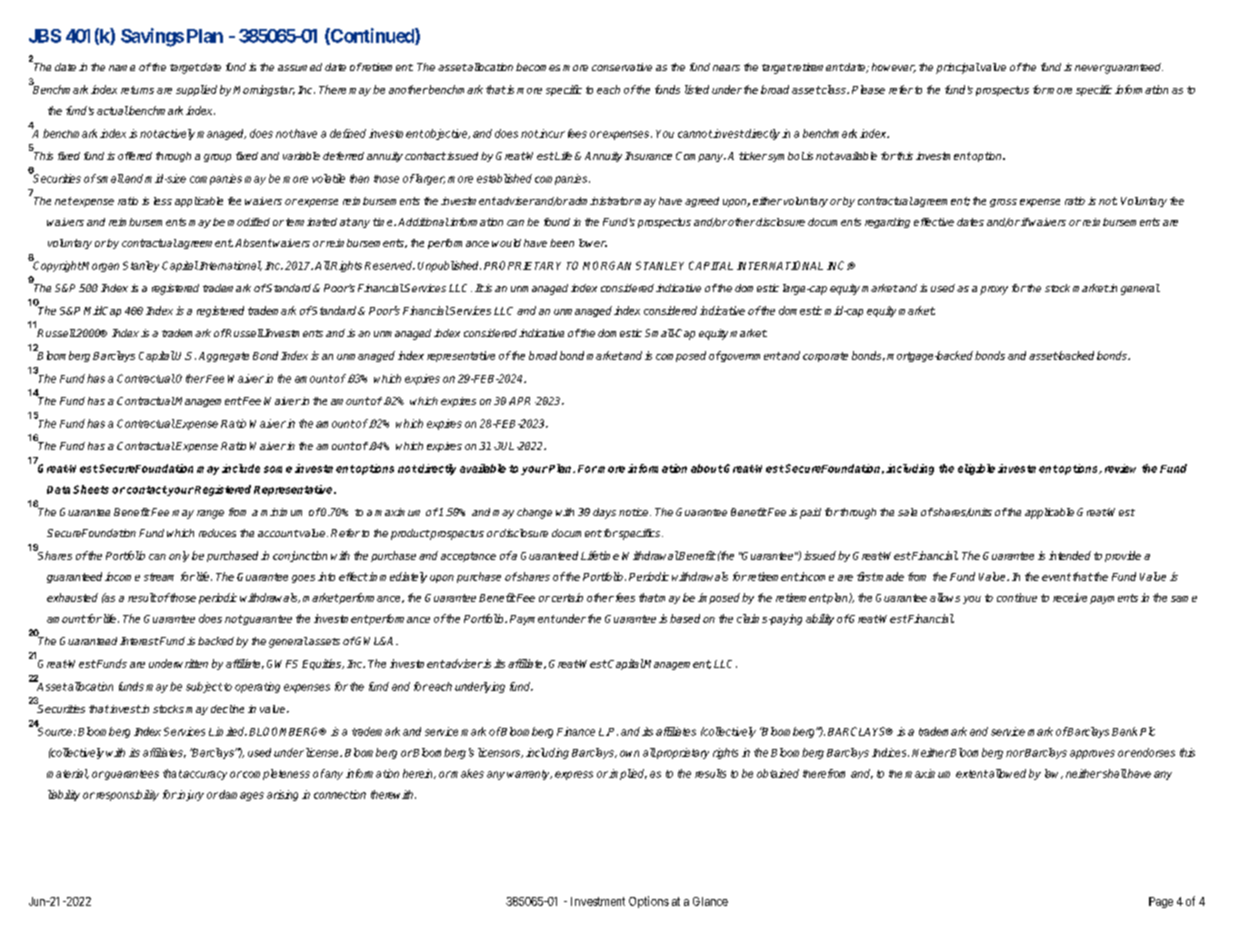 This screenshot has height=952, width=1233. Describe the element at coordinates (122, 68) in the screenshot. I see `name` at that location.
